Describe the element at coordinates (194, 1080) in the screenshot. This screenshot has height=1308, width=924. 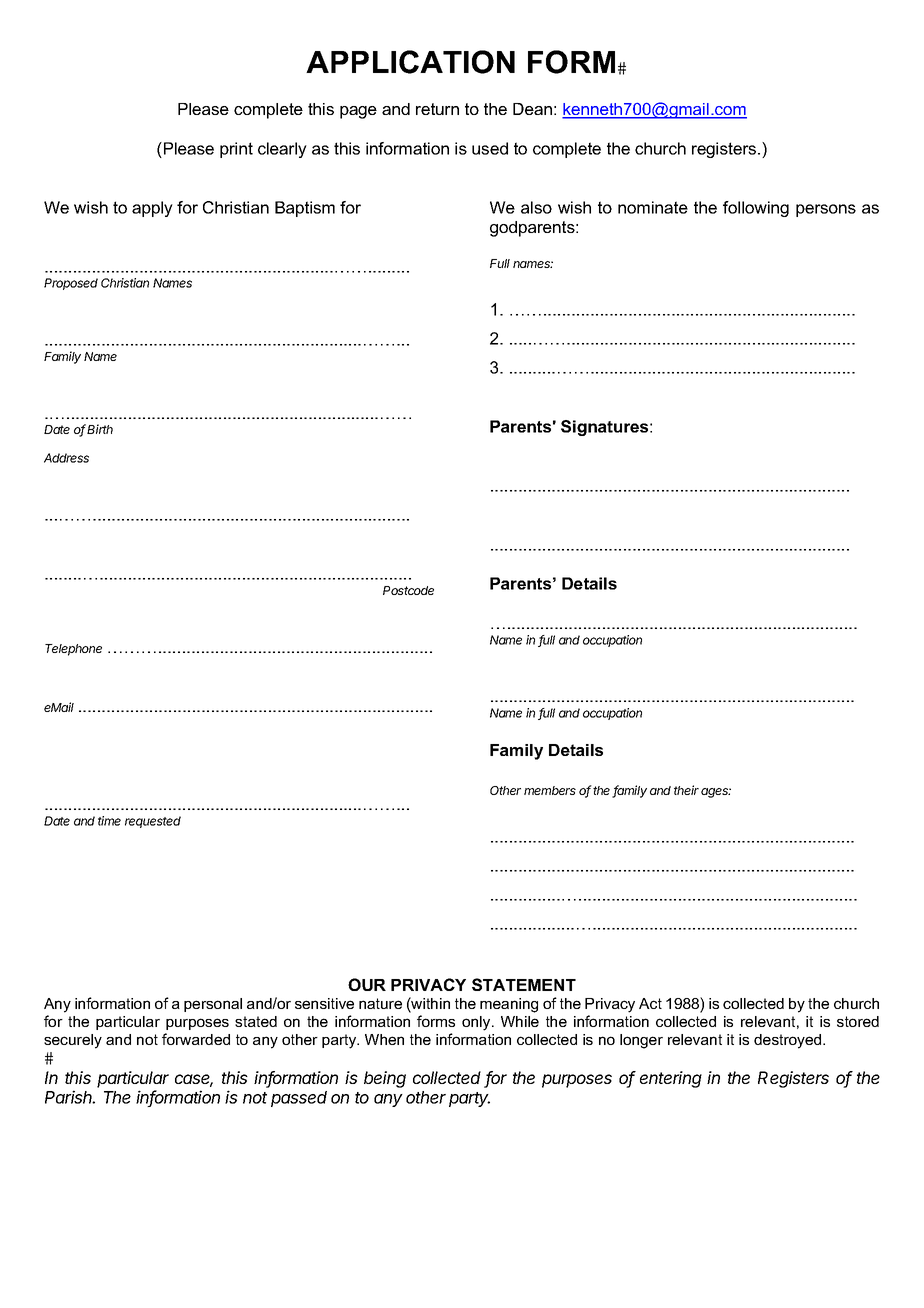
I see `case` at that location.
